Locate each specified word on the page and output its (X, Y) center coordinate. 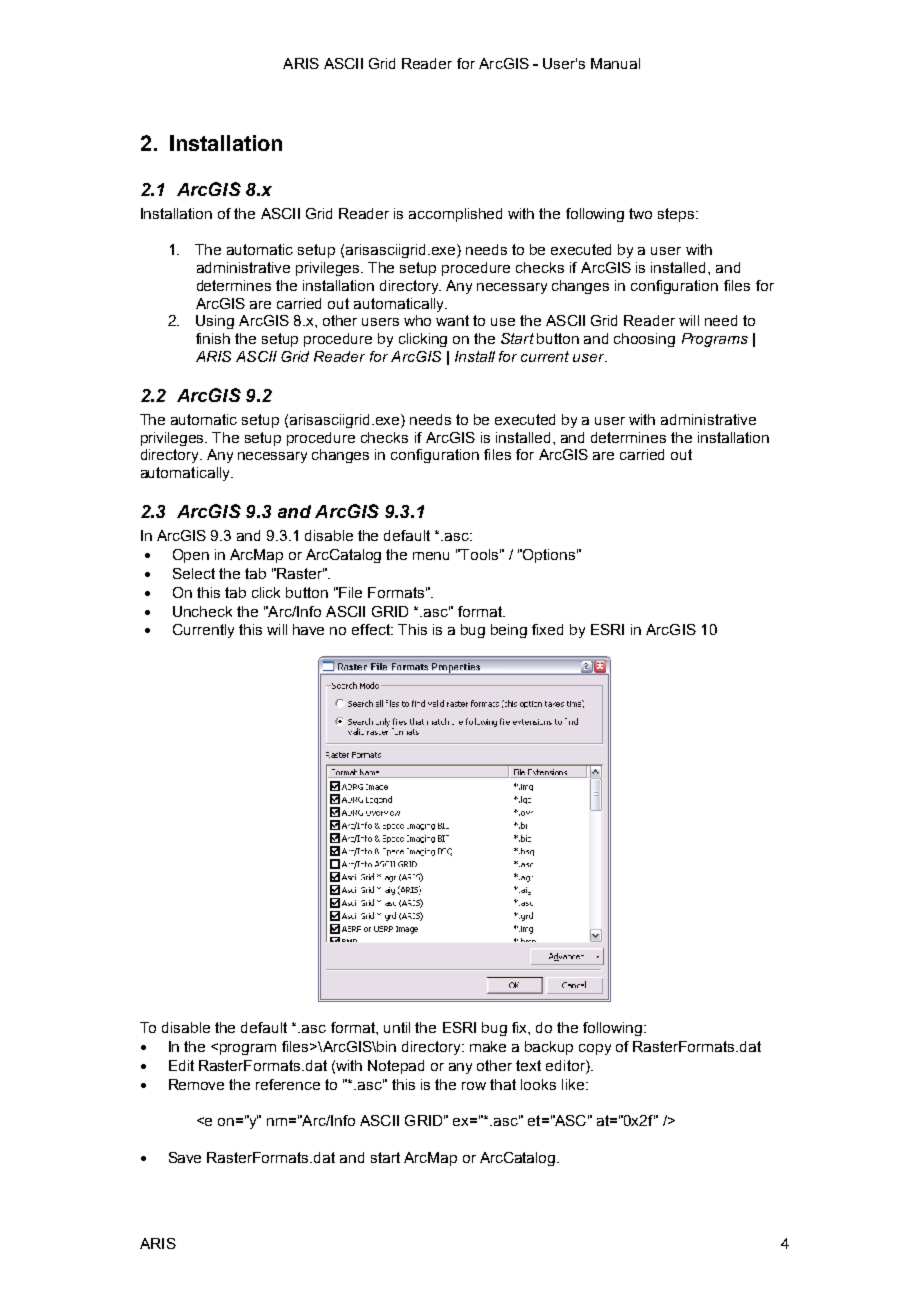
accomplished (455, 215)
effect (372, 629)
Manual (615, 63)
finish (213, 338)
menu (431, 556)
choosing (644, 340)
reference (288, 1084)
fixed (547, 629)
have (308, 629)
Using (215, 322)
